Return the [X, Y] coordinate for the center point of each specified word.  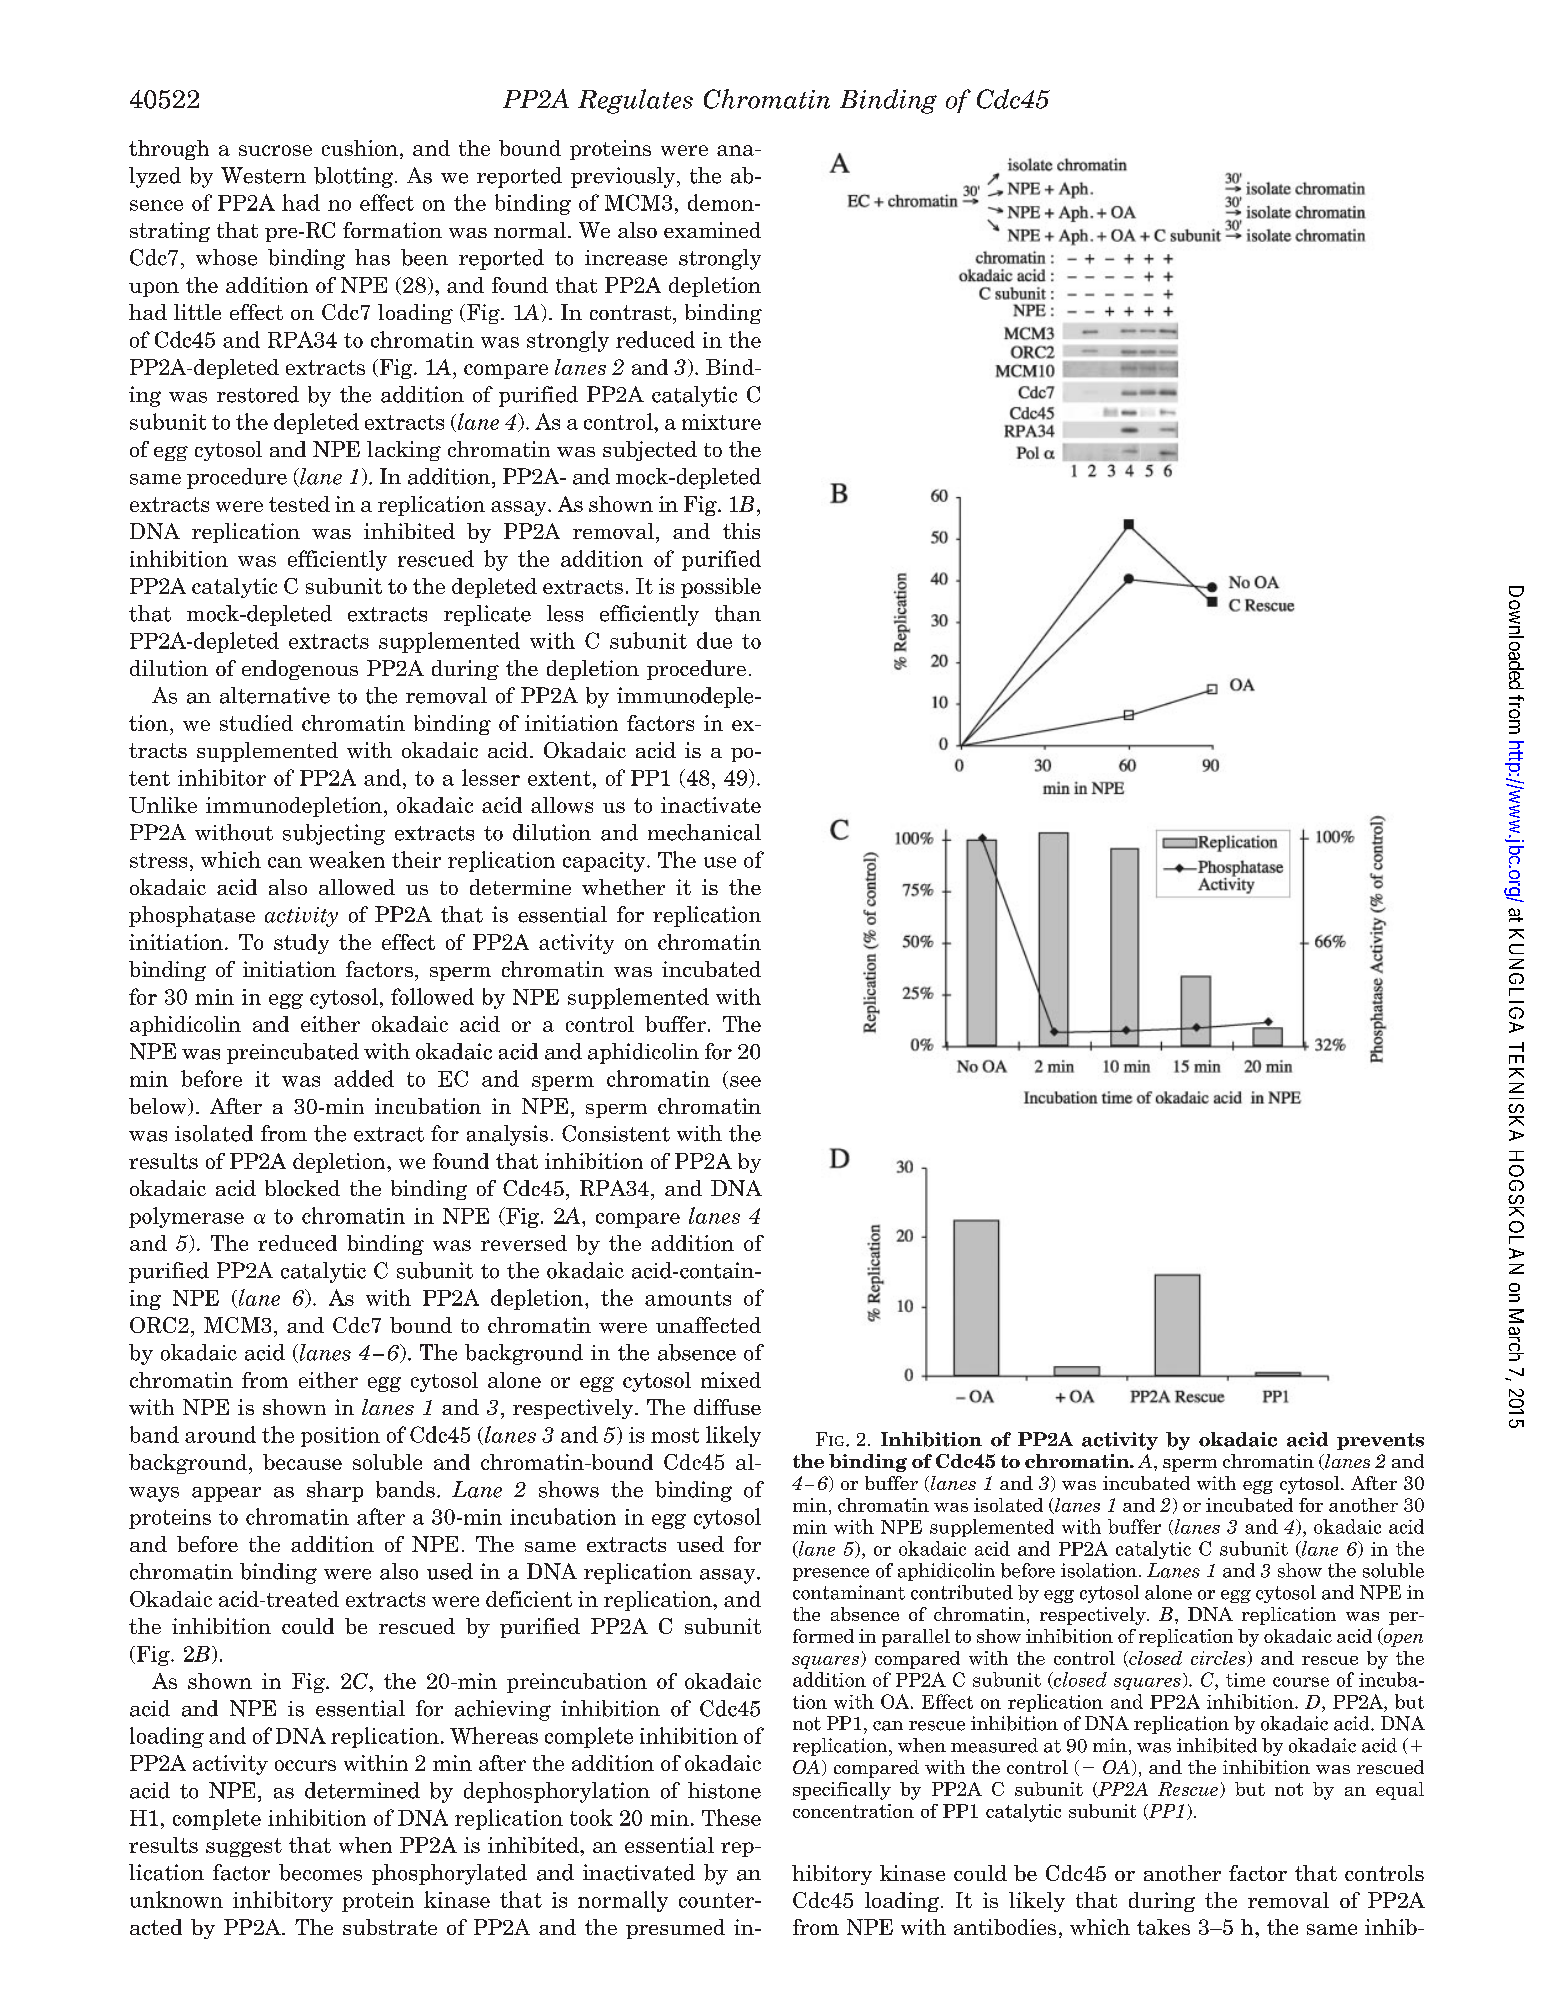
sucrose [275, 150]
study [301, 944]
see [745, 1081]
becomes [320, 1872]
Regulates [635, 101]
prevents [1380, 1441]
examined [712, 230]
